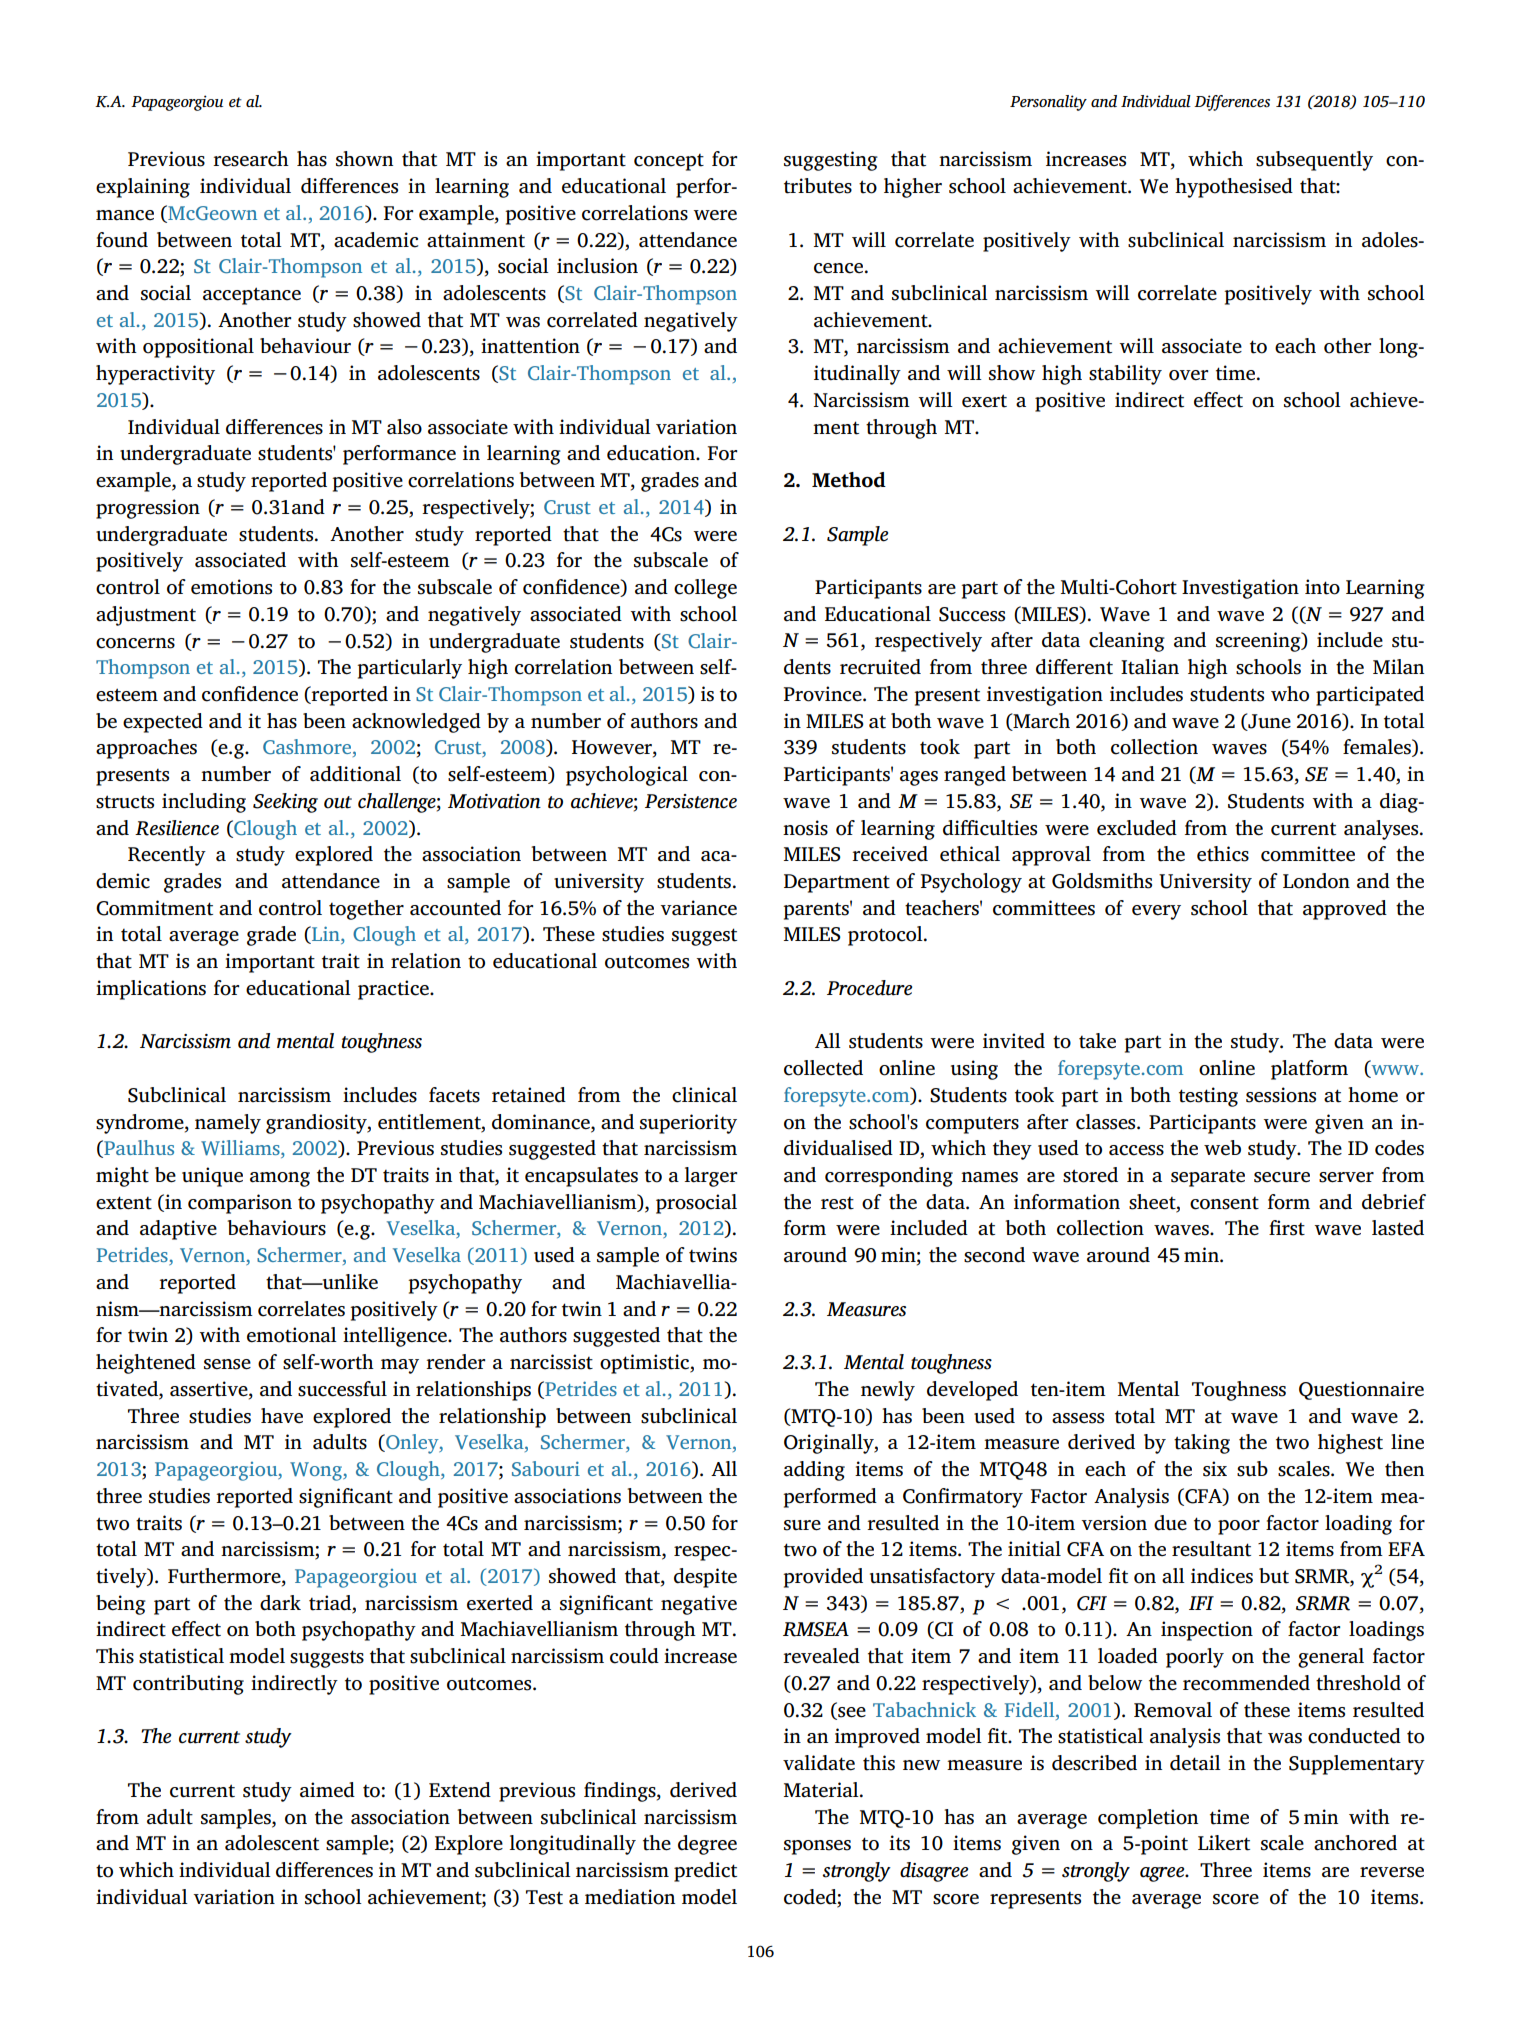 The image size is (1521, 2028). Describe the element at coordinates (280, 1603) in the page. I see `dark` at that location.
